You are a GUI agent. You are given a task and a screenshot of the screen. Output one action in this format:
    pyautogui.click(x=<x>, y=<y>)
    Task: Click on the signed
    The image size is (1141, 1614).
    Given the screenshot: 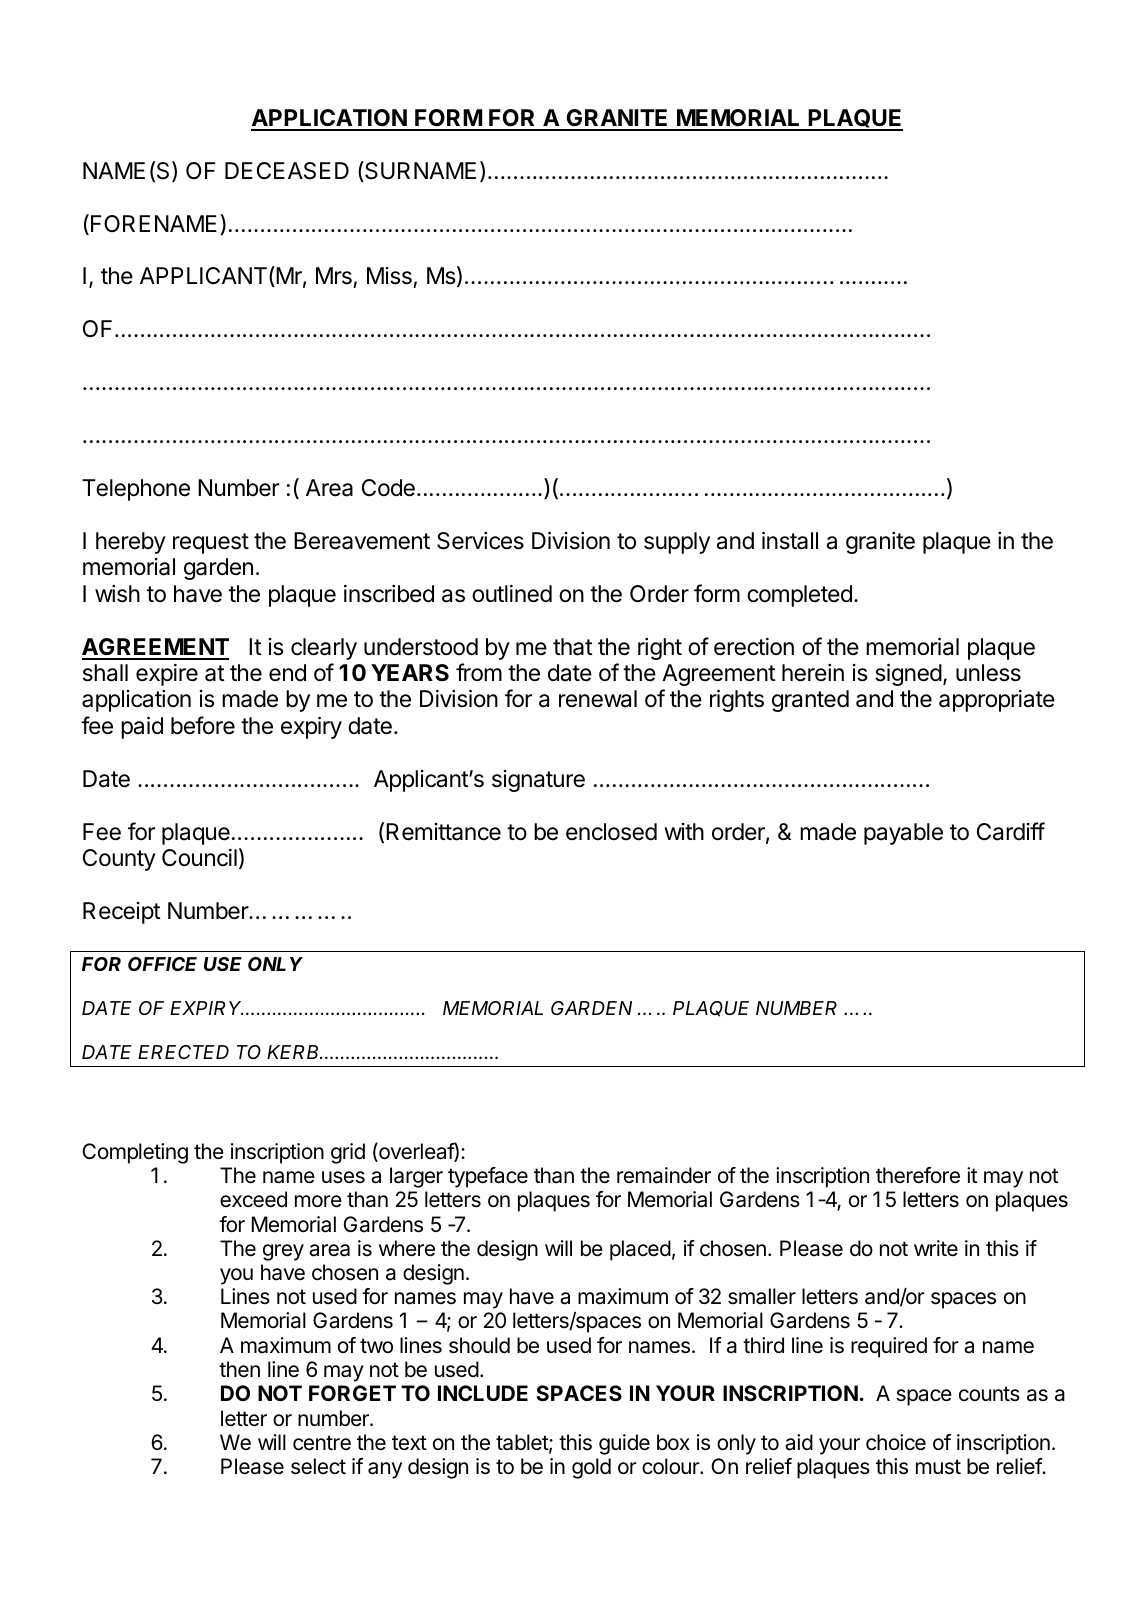 What is the action you would take?
    pyautogui.click(x=908, y=675)
